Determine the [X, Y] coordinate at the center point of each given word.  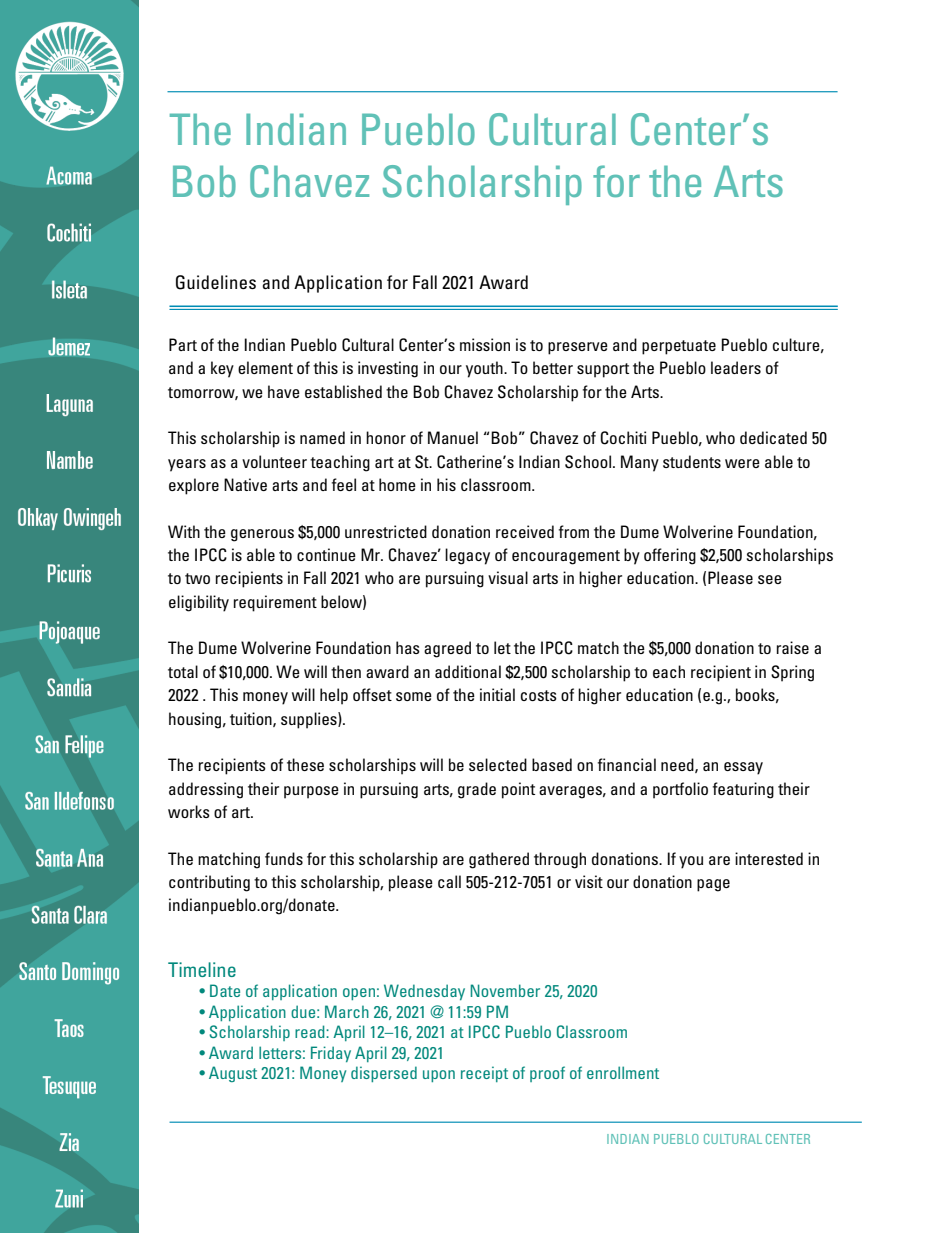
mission [485, 344]
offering [670, 556]
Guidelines [216, 282]
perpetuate [679, 347]
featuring [743, 790]
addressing [206, 790]
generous [262, 535]
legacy [467, 556]
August [233, 1074]
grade [477, 790]
